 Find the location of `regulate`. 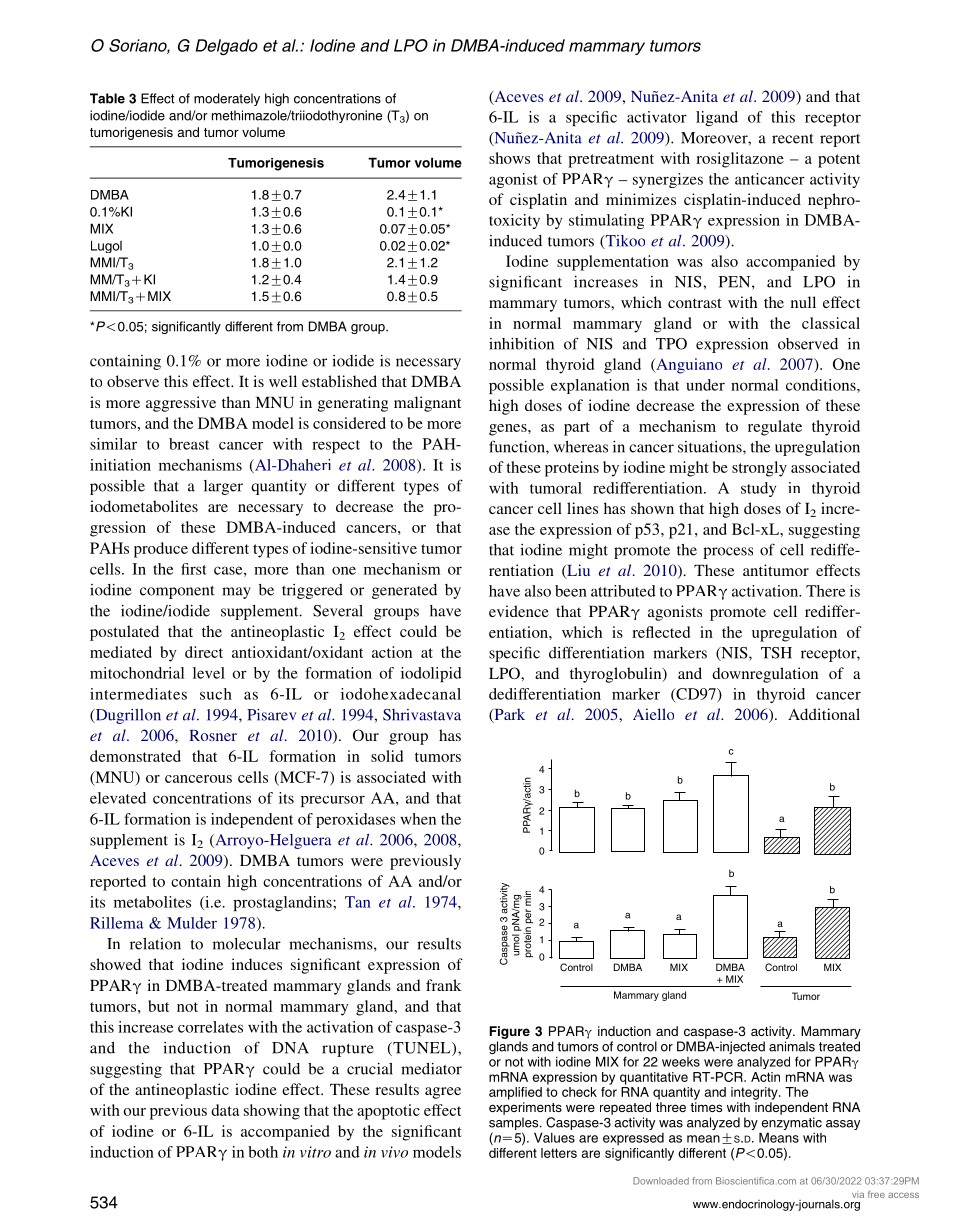

regulate is located at coordinates (775, 428).
